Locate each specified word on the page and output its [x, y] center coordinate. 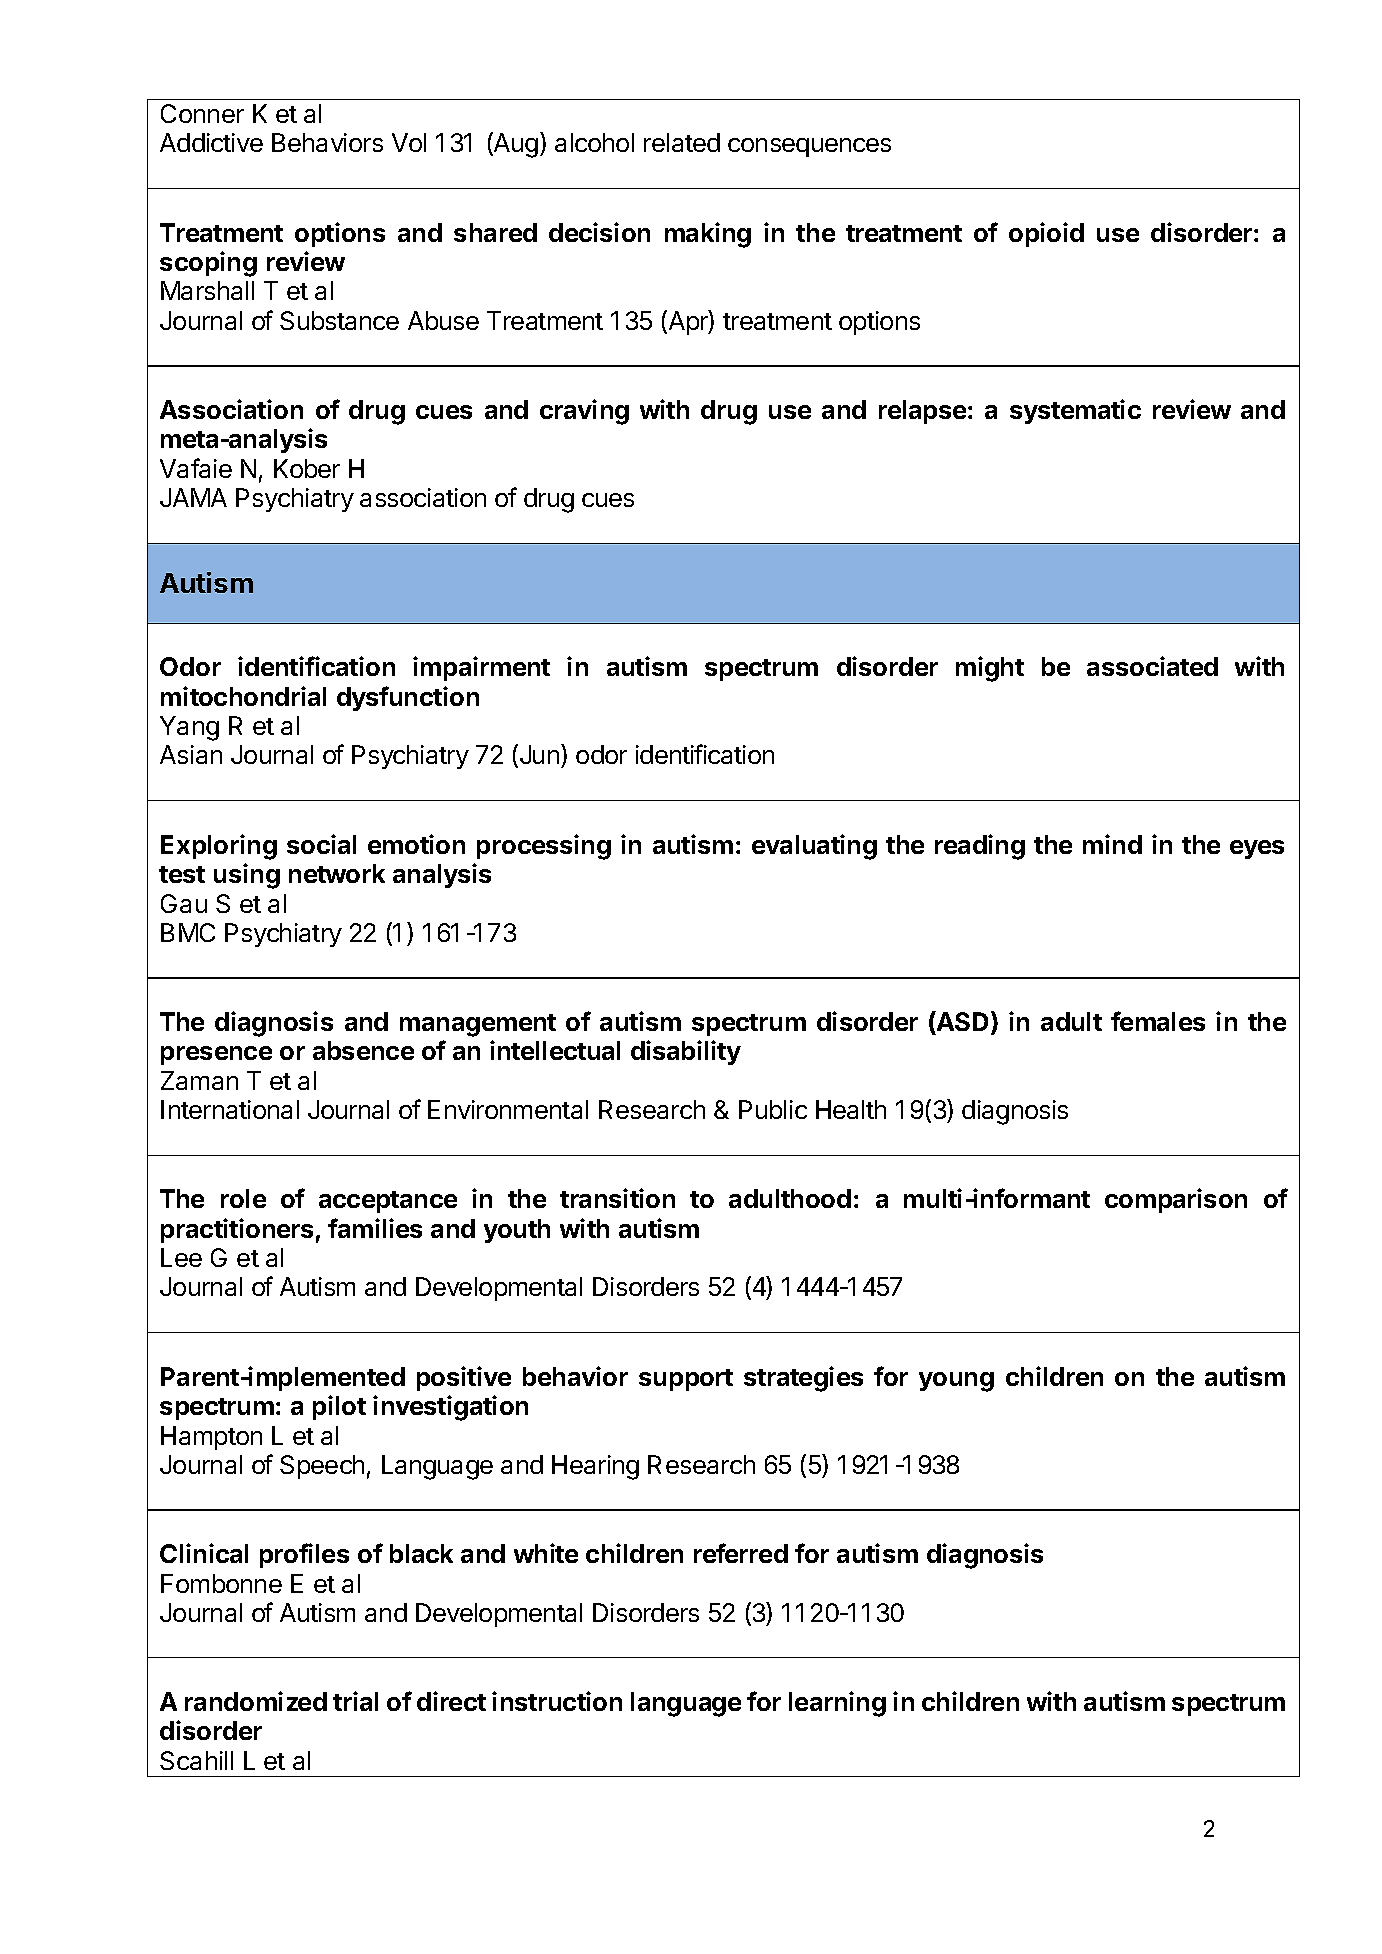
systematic [1075, 411]
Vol [409, 142]
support [686, 1380]
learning [837, 1704]
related [682, 142]
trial [355, 1701]
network [337, 873]
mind [1112, 844]
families [375, 1228]
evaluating [814, 847]
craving [584, 412]
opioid [1046, 234]
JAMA [193, 497]
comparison [1176, 1200]
